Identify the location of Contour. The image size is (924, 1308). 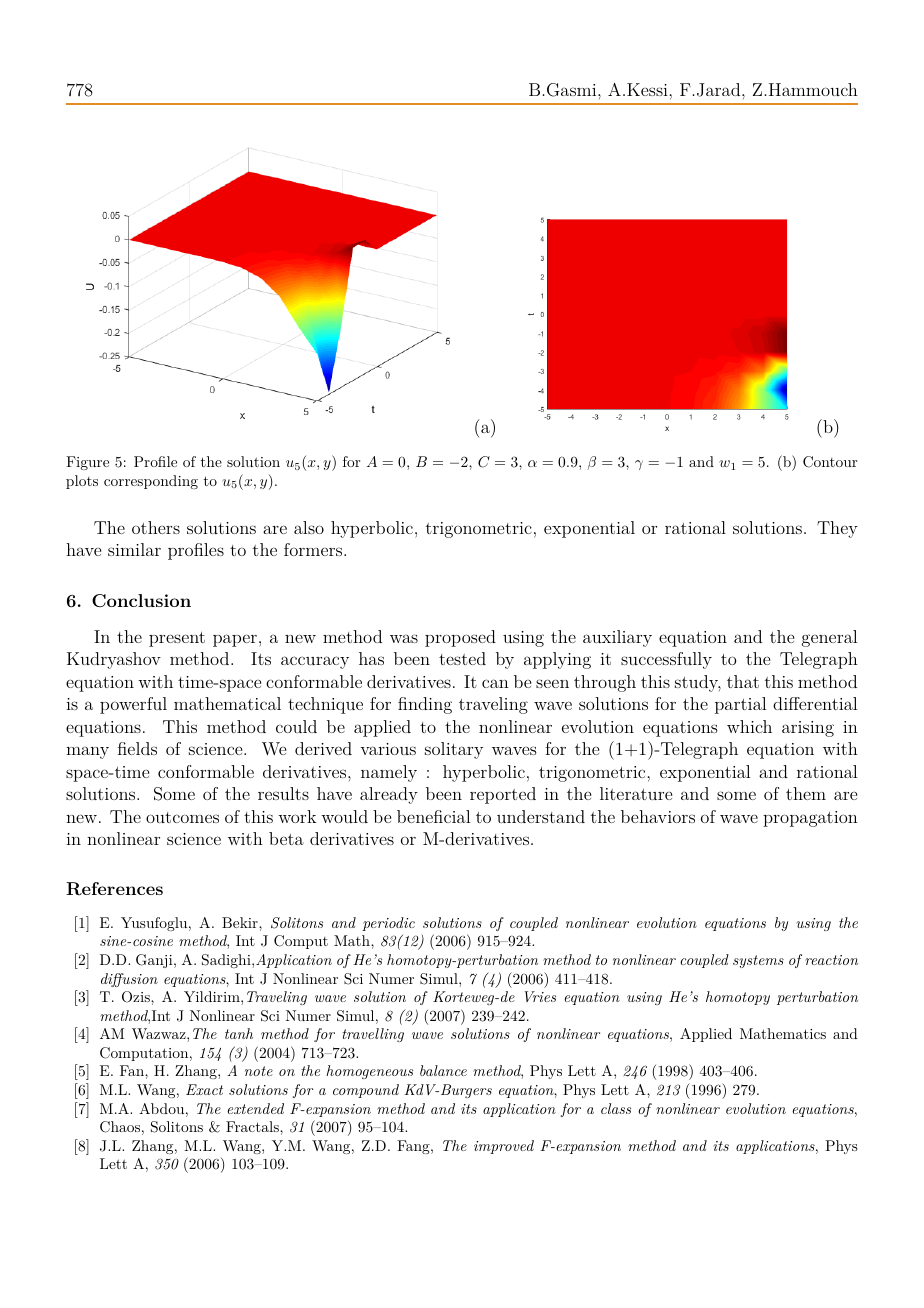
(830, 462).
